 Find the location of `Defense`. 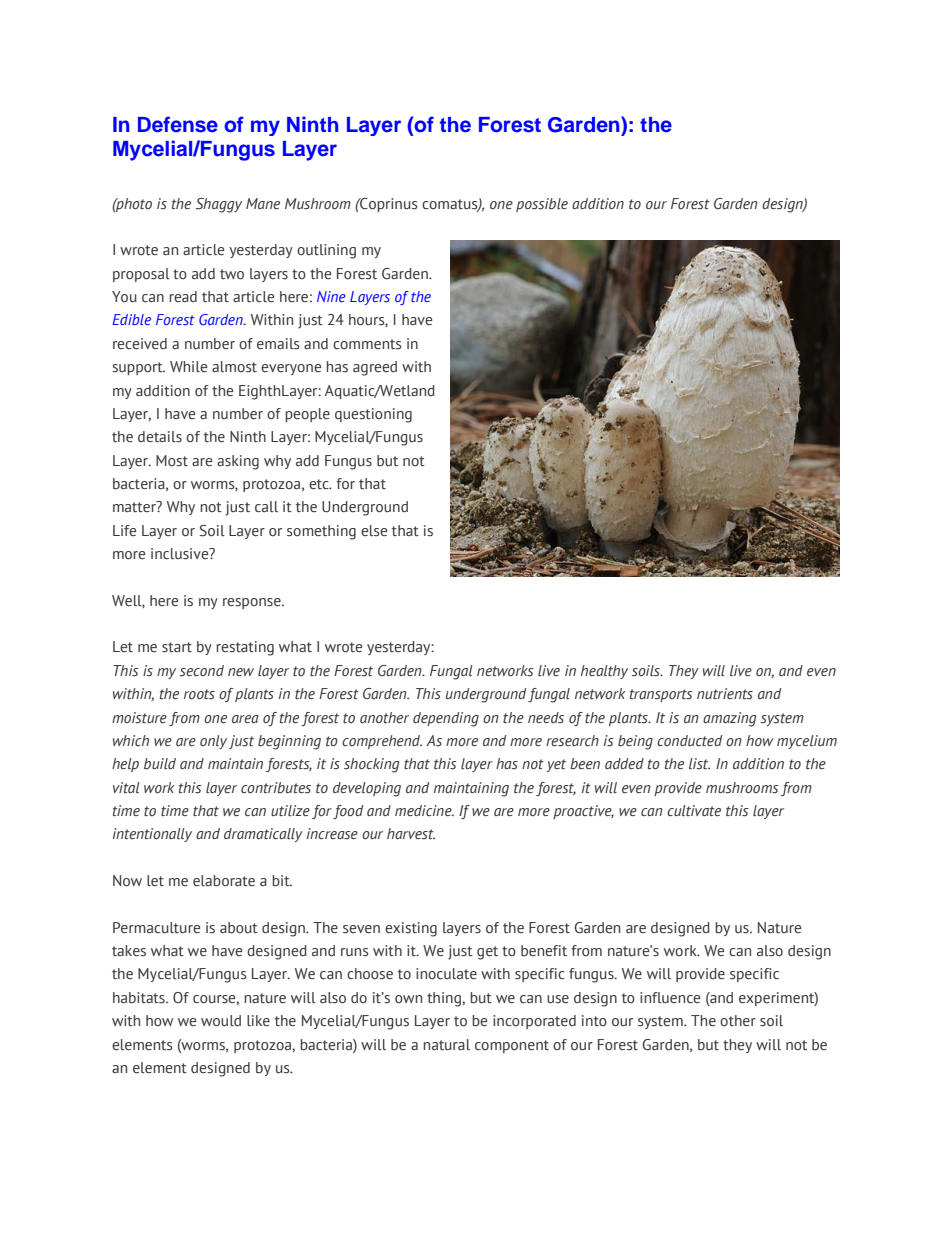

Defense is located at coordinates (178, 124).
